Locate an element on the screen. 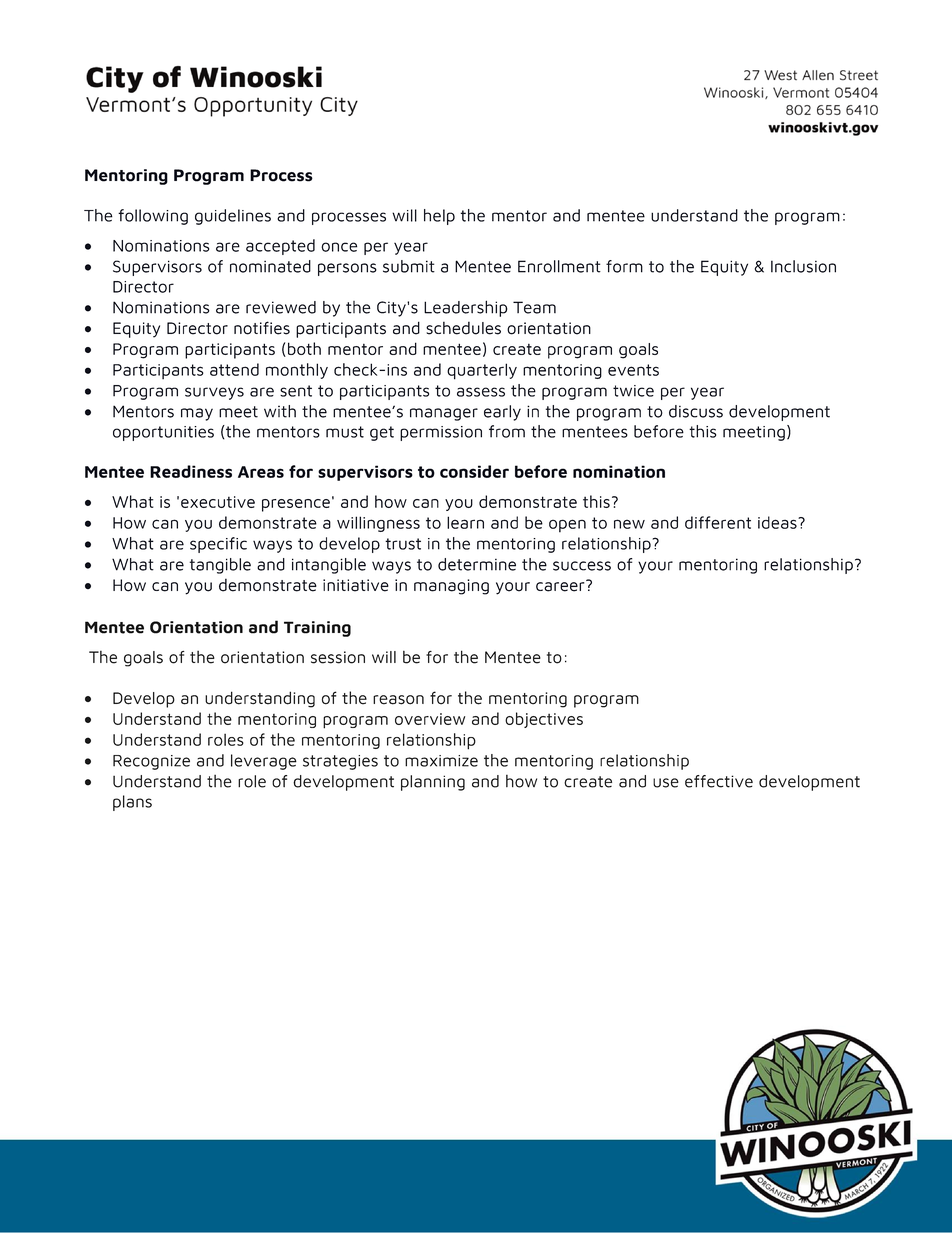  leverage is located at coordinates (264, 762).
